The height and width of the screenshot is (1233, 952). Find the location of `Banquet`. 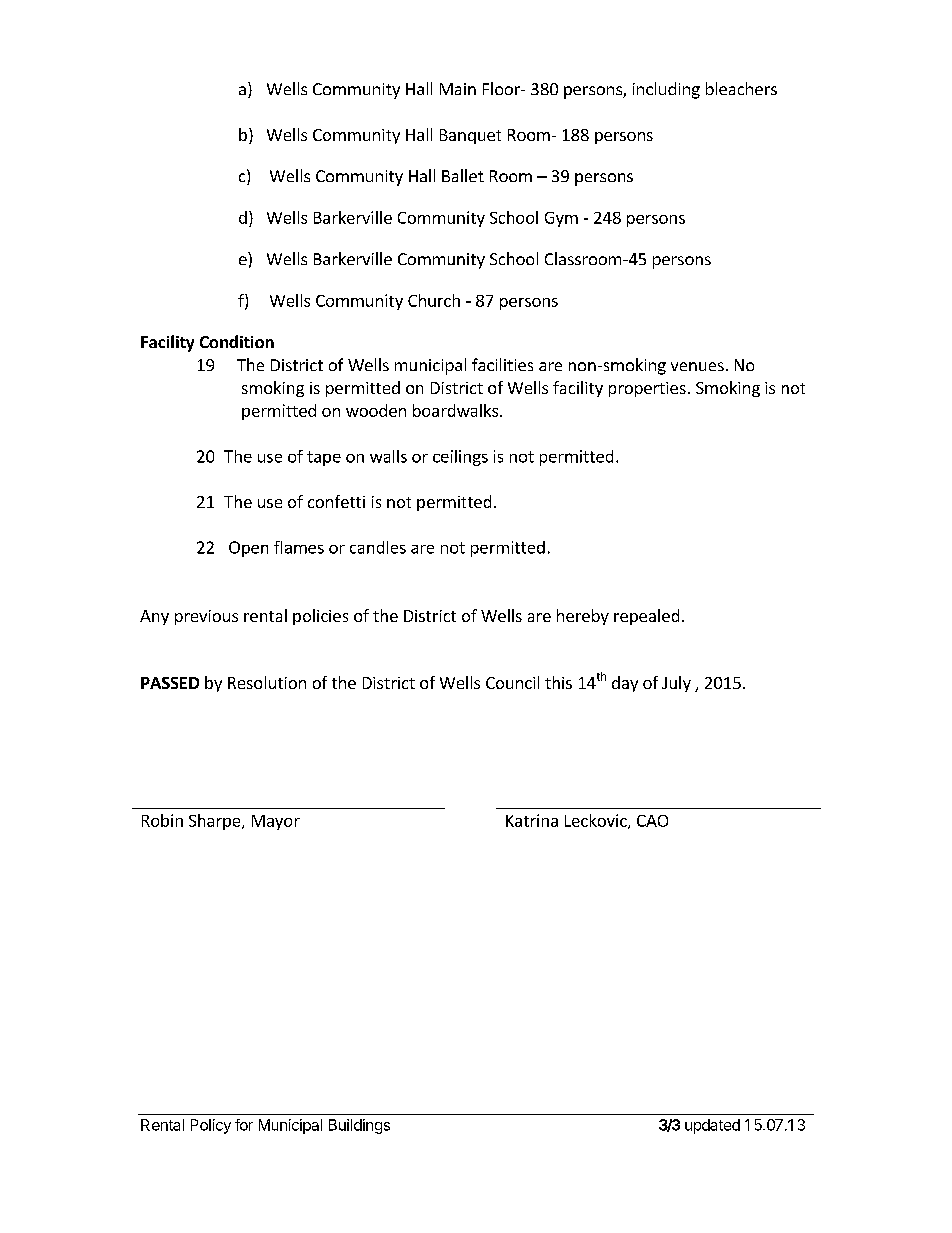

Banquet is located at coordinates (470, 136).
